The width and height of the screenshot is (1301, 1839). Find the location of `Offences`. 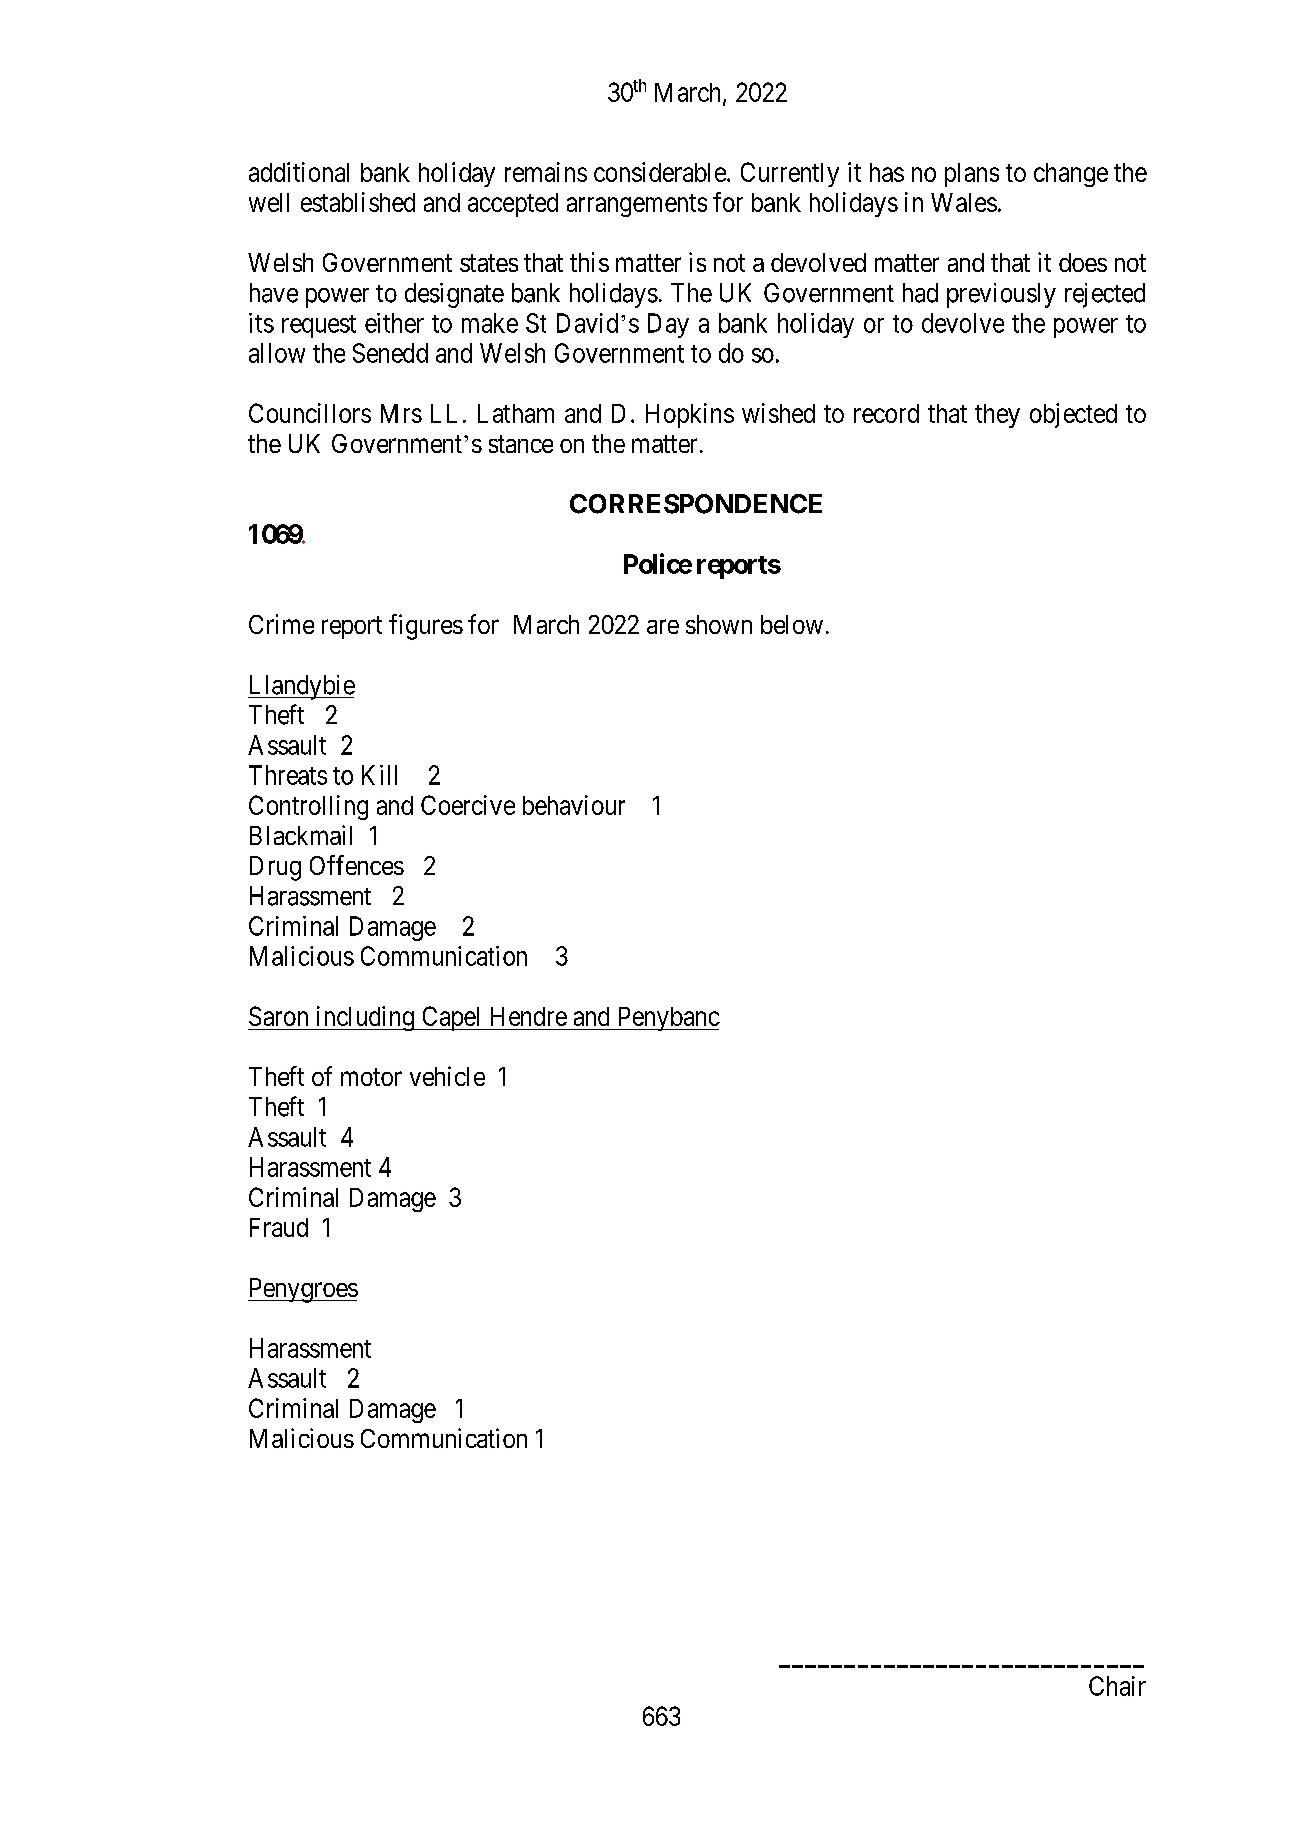

Offences is located at coordinates (357, 865).
